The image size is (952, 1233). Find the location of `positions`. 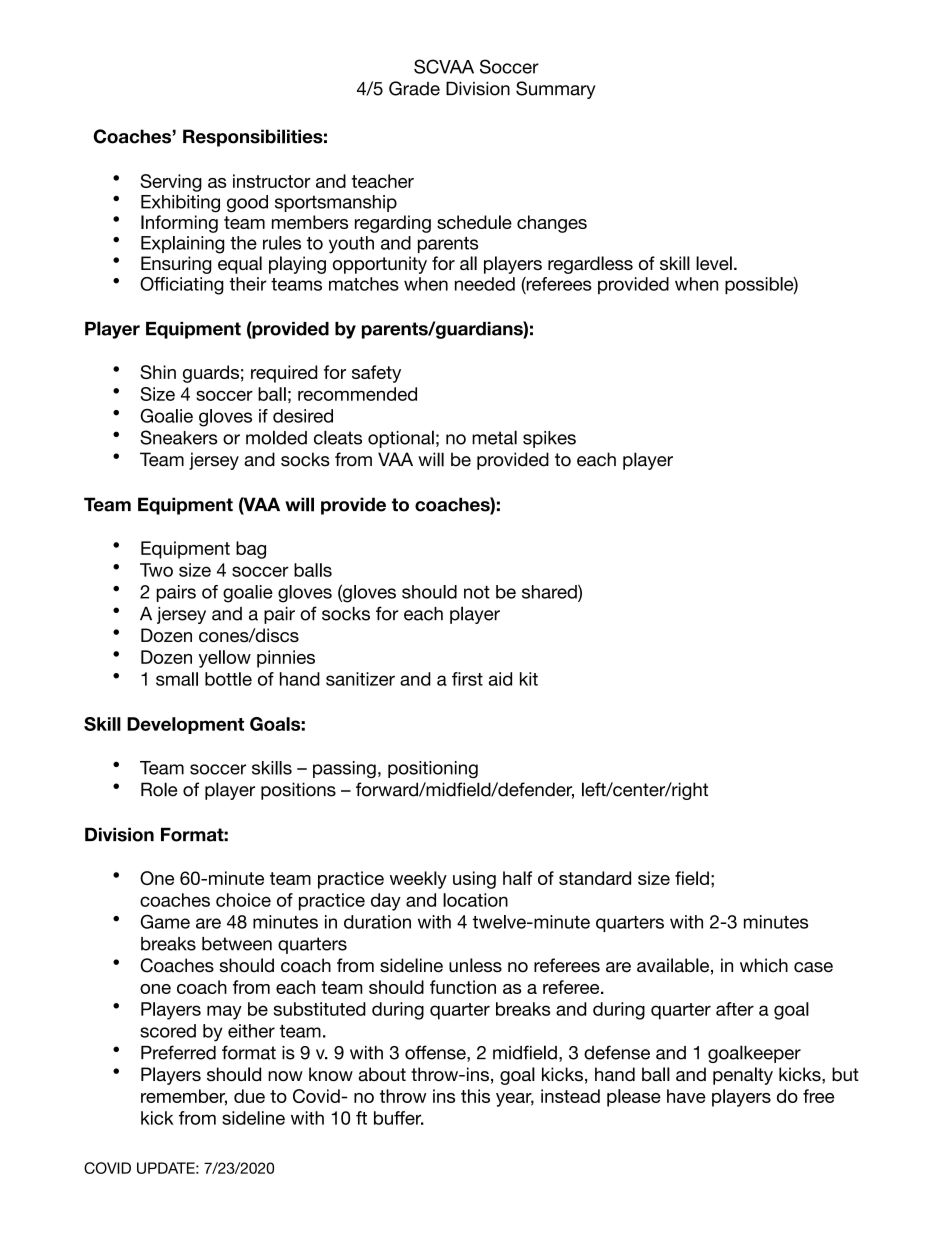

positions is located at coordinates (298, 791).
